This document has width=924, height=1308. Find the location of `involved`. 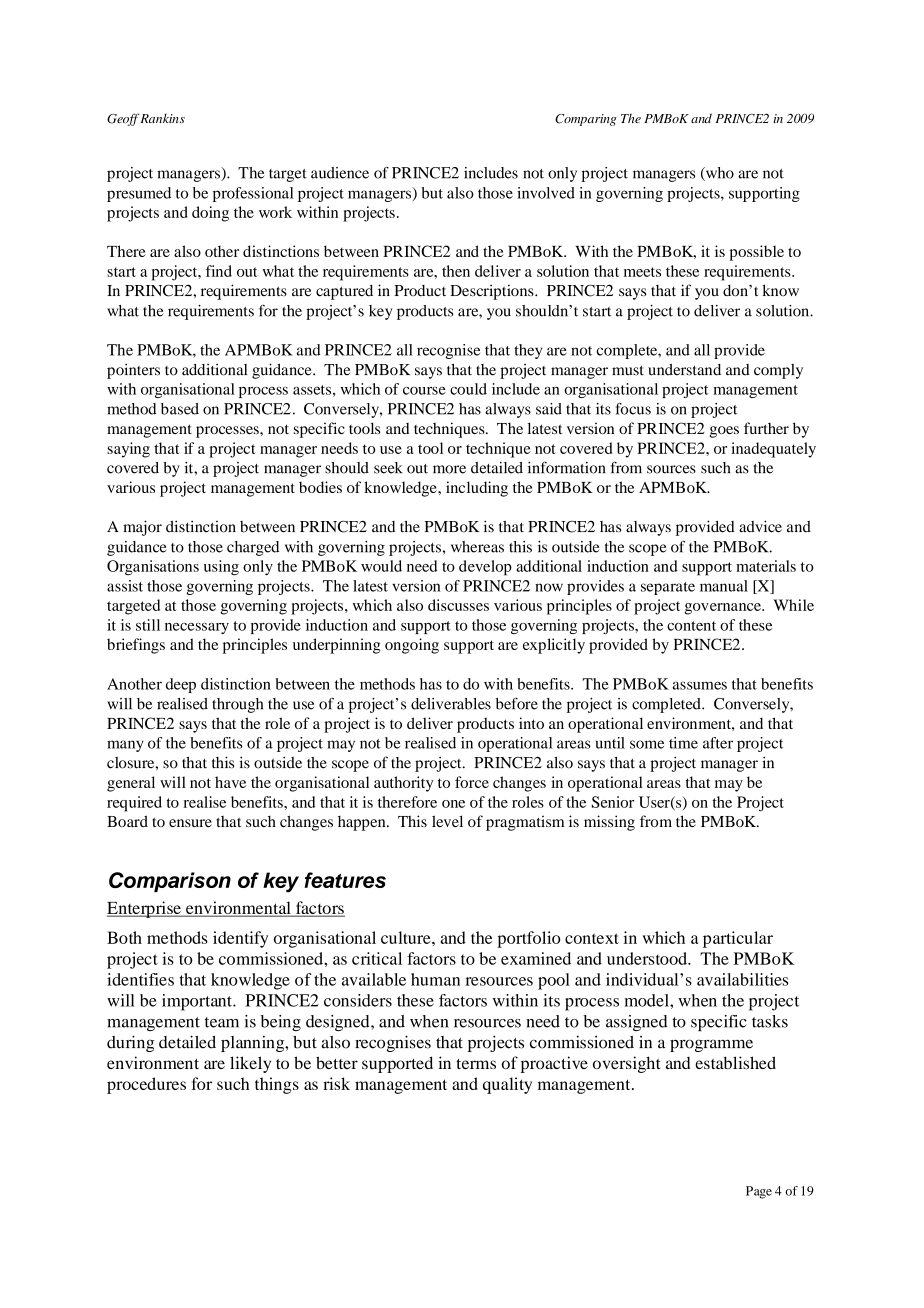

involved is located at coordinates (546, 193).
